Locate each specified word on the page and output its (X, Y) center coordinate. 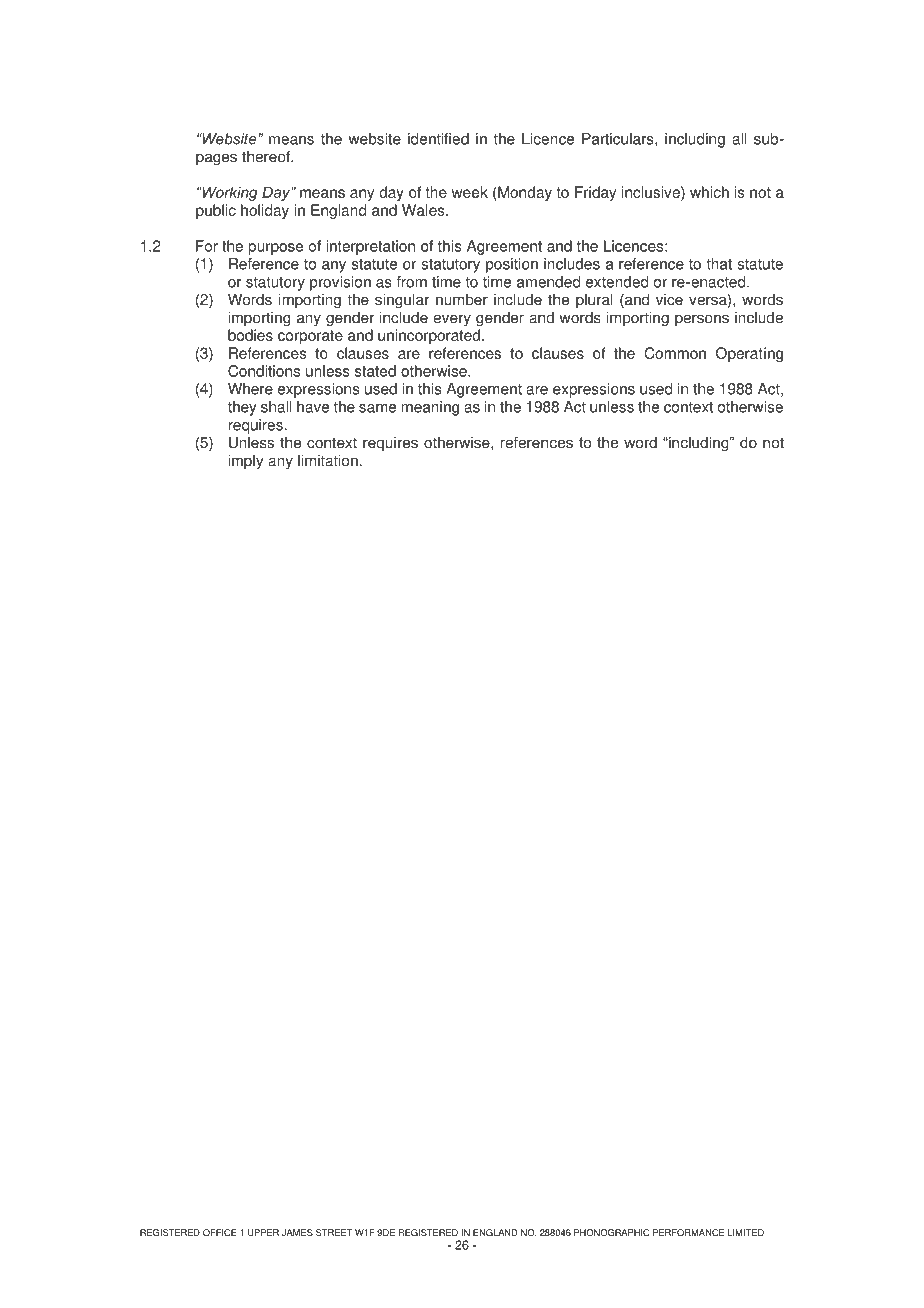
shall (276, 407)
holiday (265, 211)
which (709, 192)
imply (245, 462)
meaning (430, 408)
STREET (334, 1232)
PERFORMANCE (688, 1232)
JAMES (297, 1232)
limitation (328, 460)
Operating (749, 354)
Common (675, 353)
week (470, 192)
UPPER (263, 1232)
